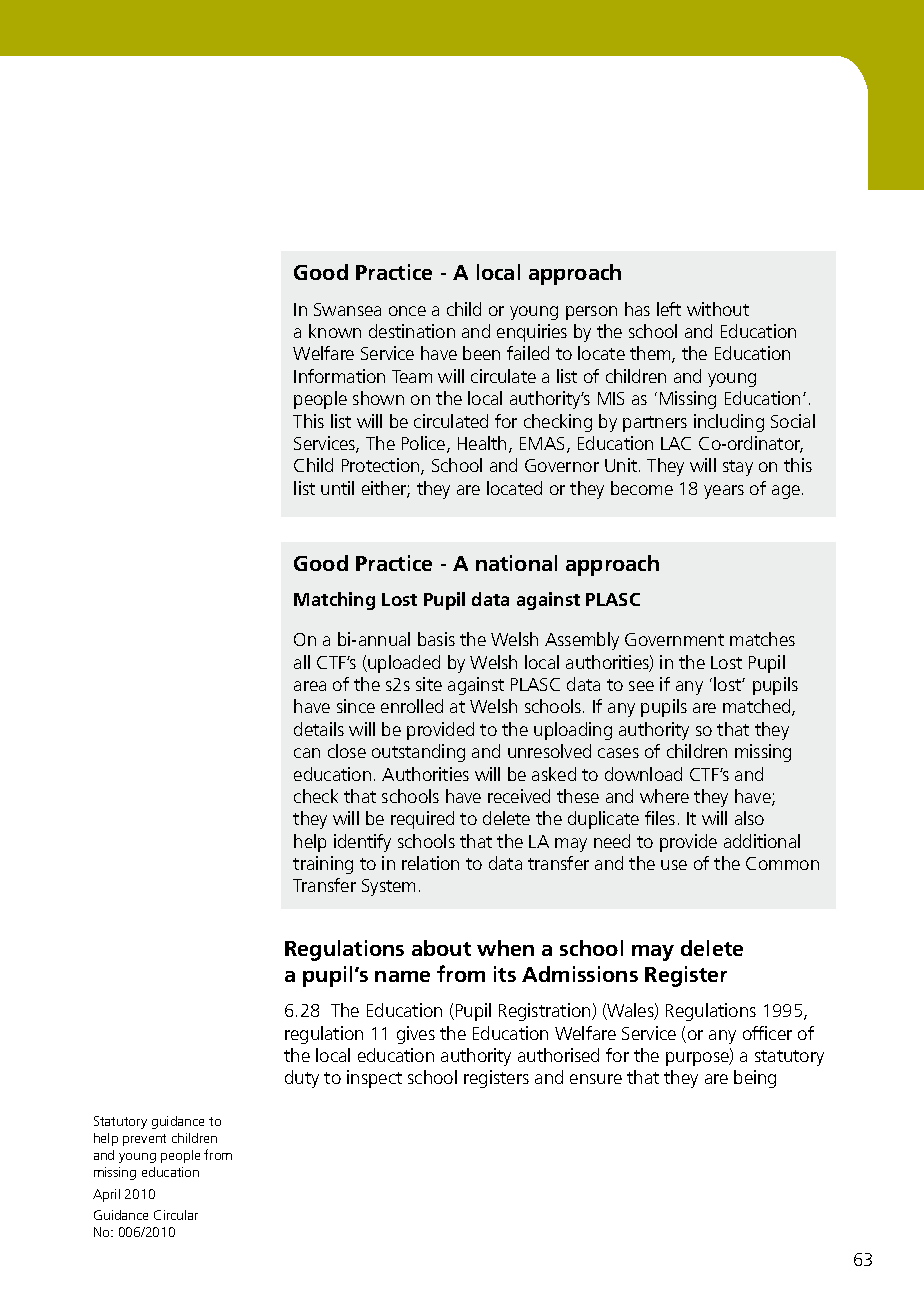 The width and height of the screenshot is (924, 1308). What do you see at coordinates (755, 1079) in the screenshot?
I see `being` at bounding box center [755, 1079].
